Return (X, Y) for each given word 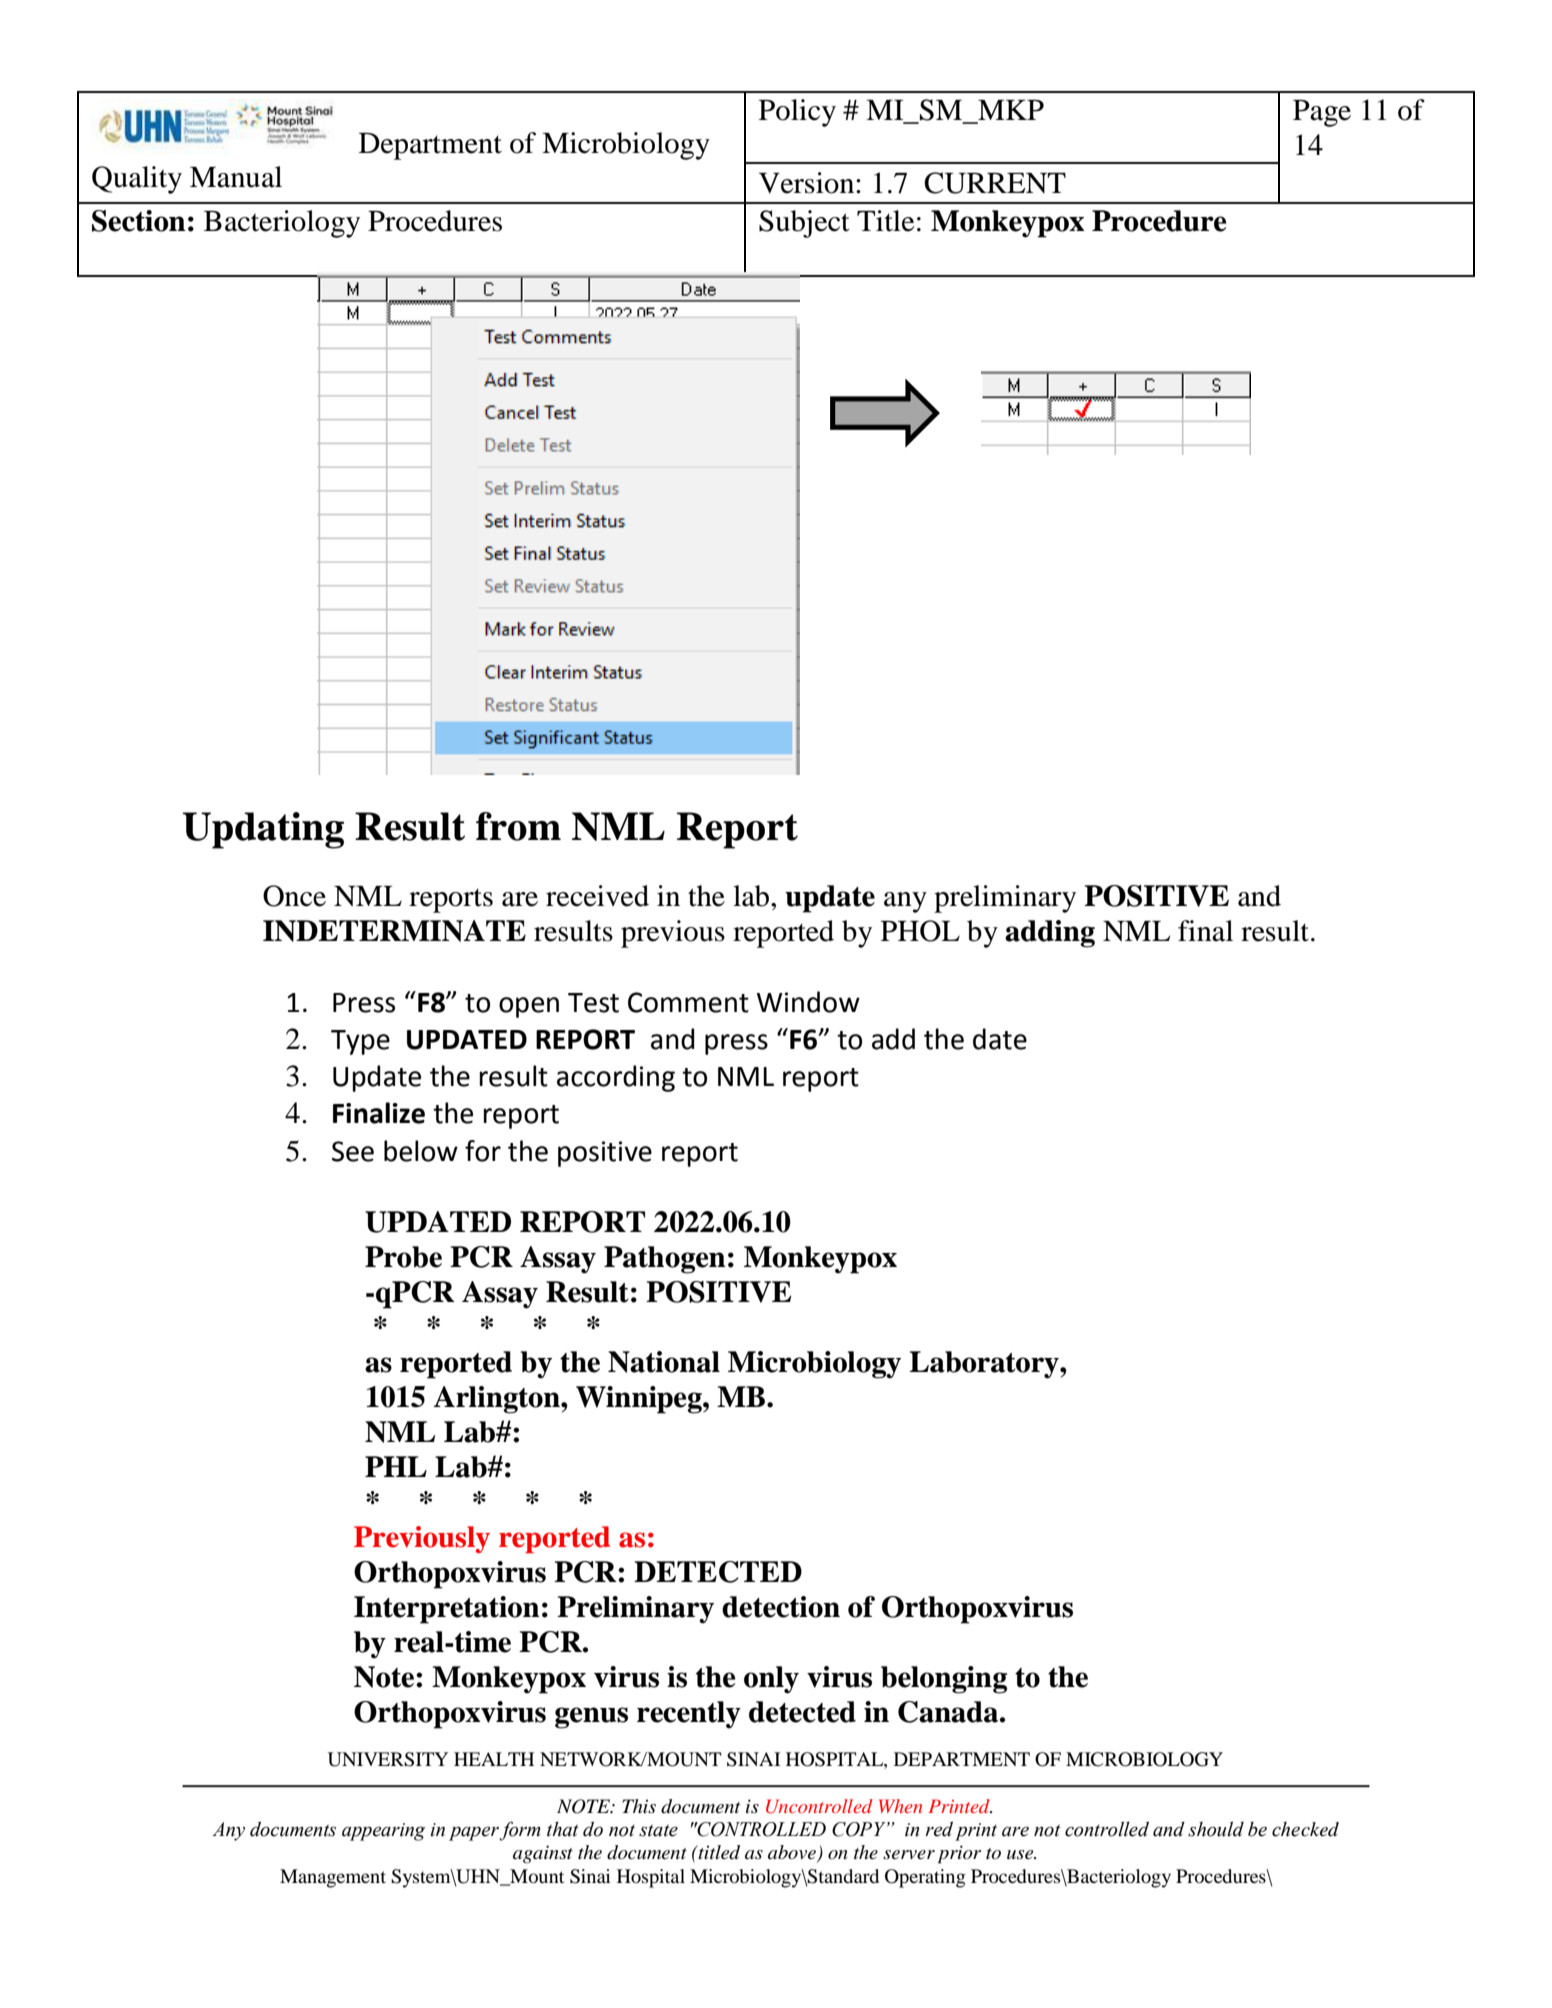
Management (333, 1878)
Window (808, 1002)
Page (1322, 113)
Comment (688, 1002)
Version (808, 183)
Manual (236, 177)
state (658, 1830)
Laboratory (985, 1365)
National (664, 1362)
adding (1050, 934)
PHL (396, 1466)
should (1216, 1829)
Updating (263, 830)
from (518, 826)
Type (360, 1042)
